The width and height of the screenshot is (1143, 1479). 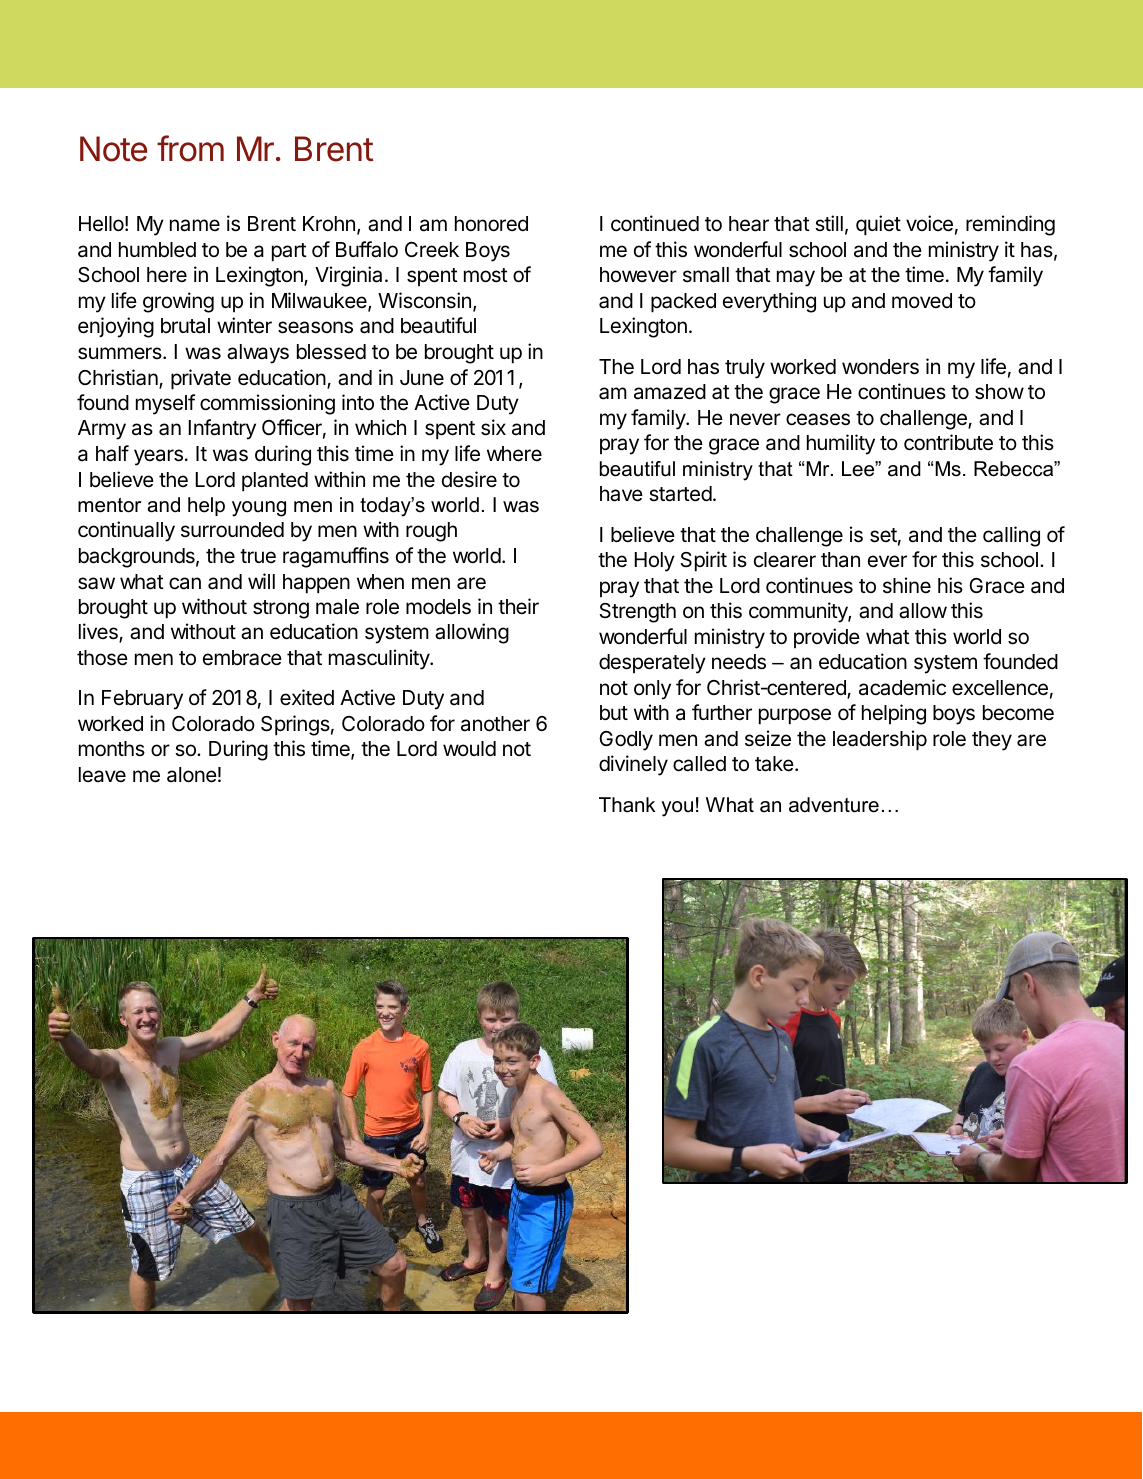 I want to click on voice, so click(x=929, y=223).
